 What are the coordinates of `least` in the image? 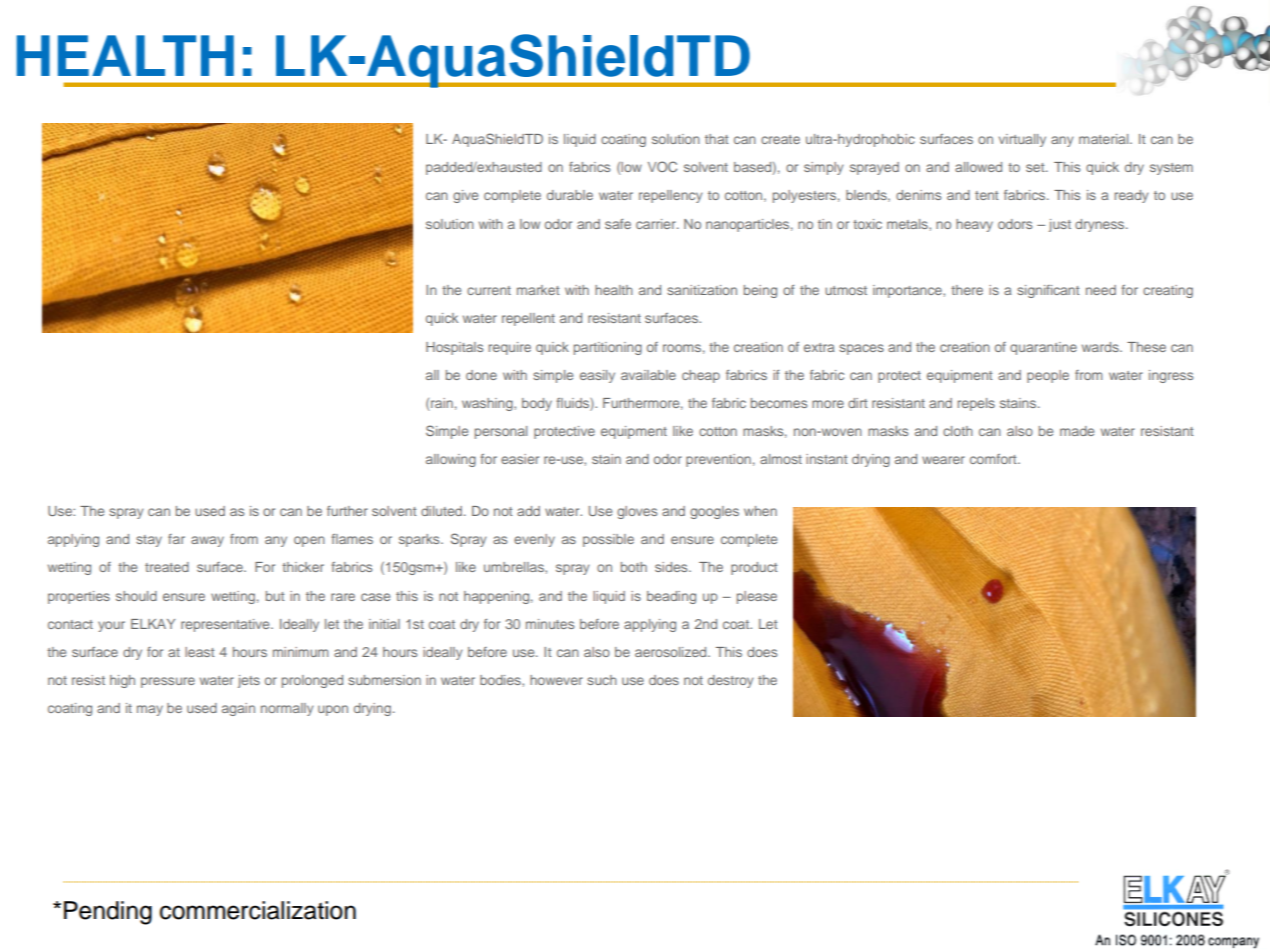 It's located at (199, 652).
